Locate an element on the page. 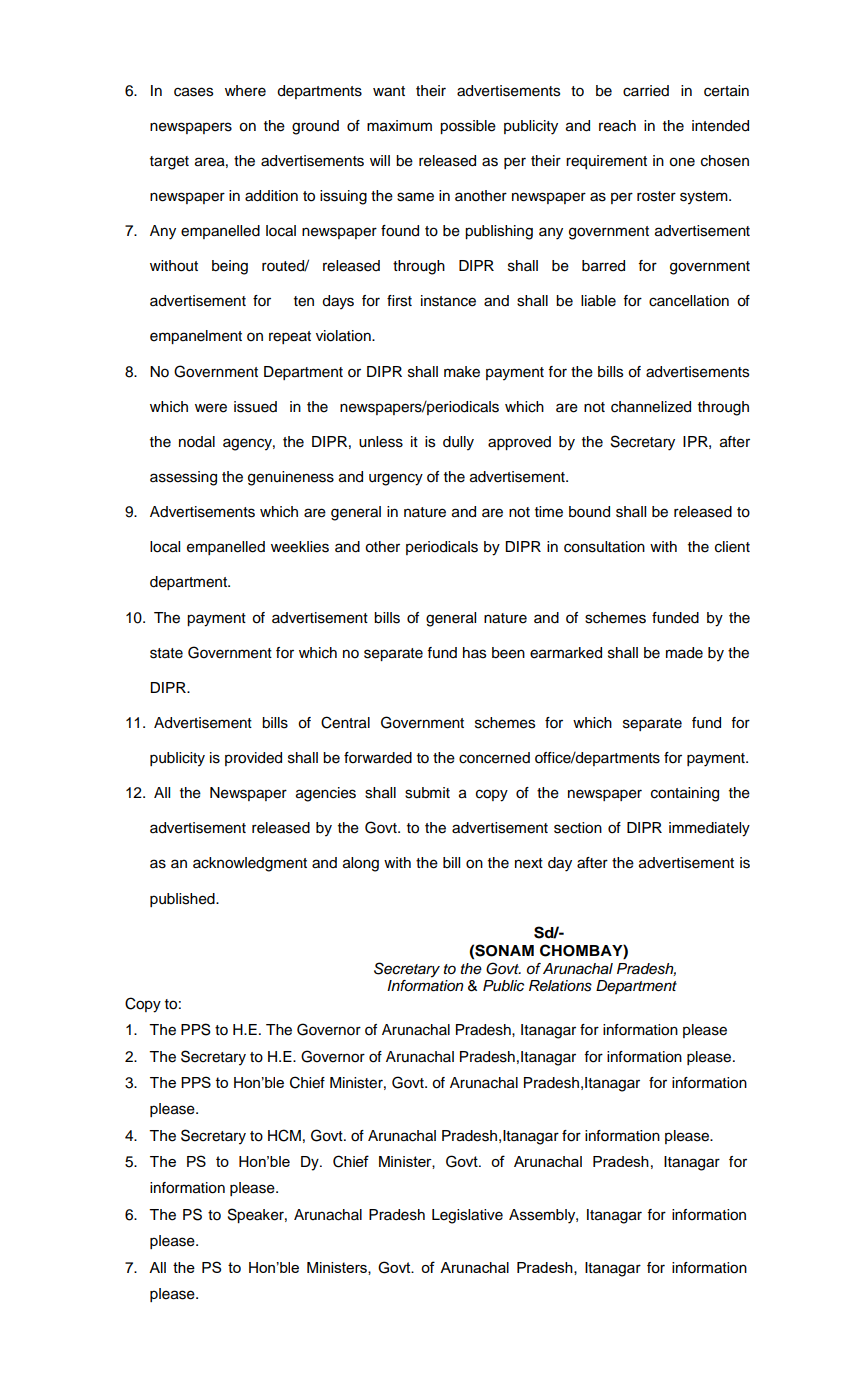 Image resolution: width=850 pixels, height=1400 pixels. carried is located at coordinates (646, 91).
